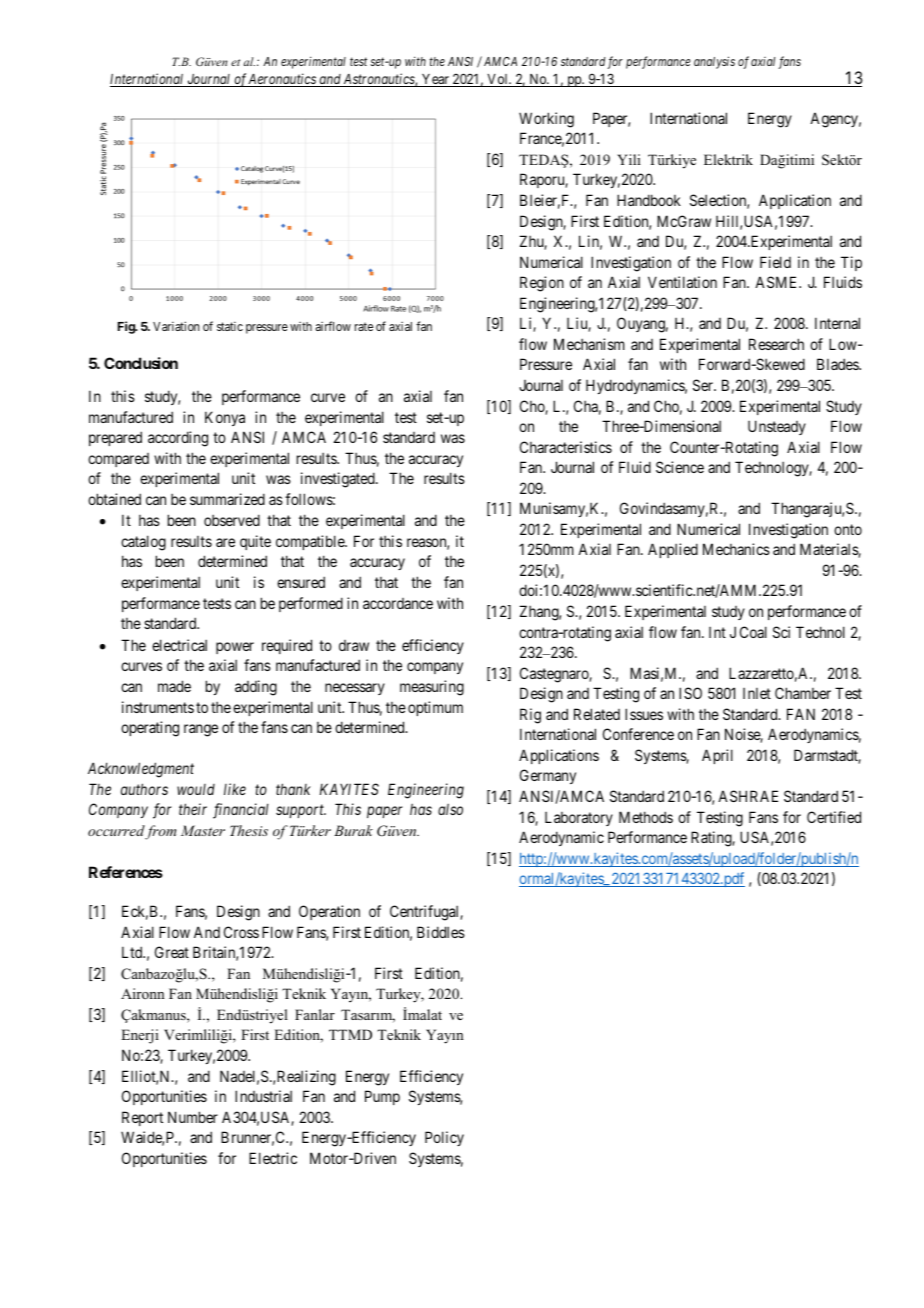 The width and height of the screenshot is (924, 1308). I want to click on Aeronautics, so click(282, 80).
